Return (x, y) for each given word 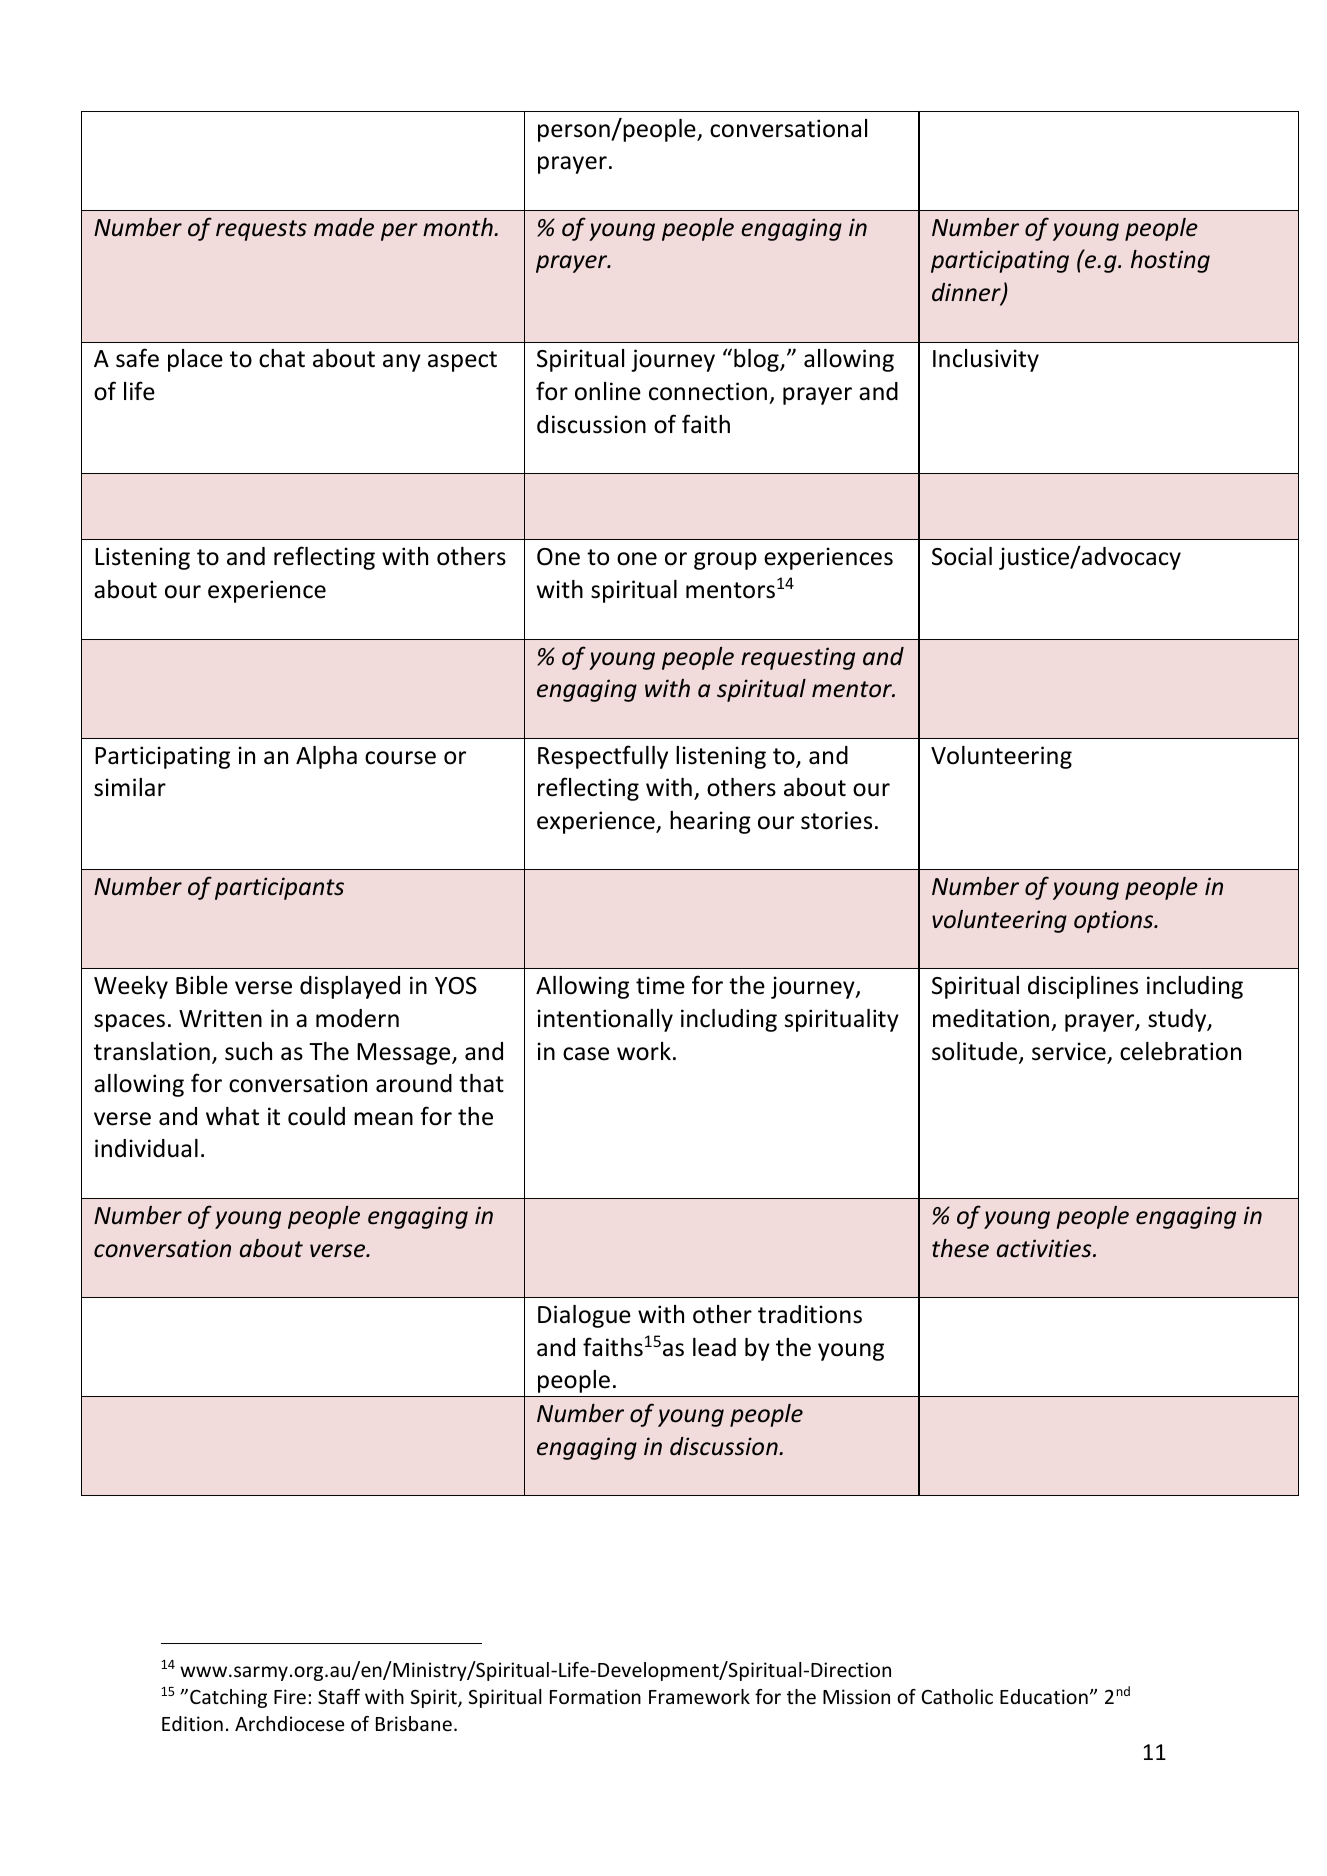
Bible (202, 985)
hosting (1170, 261)
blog (757, 360)
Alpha (326, 757)
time (660, 985)
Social (962, 556)
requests (261, 230)
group (725, 561)
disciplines (1083, 987)
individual (146, 1148)
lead (714, 1347)
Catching (228, 1698)
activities (1045, 1248)
